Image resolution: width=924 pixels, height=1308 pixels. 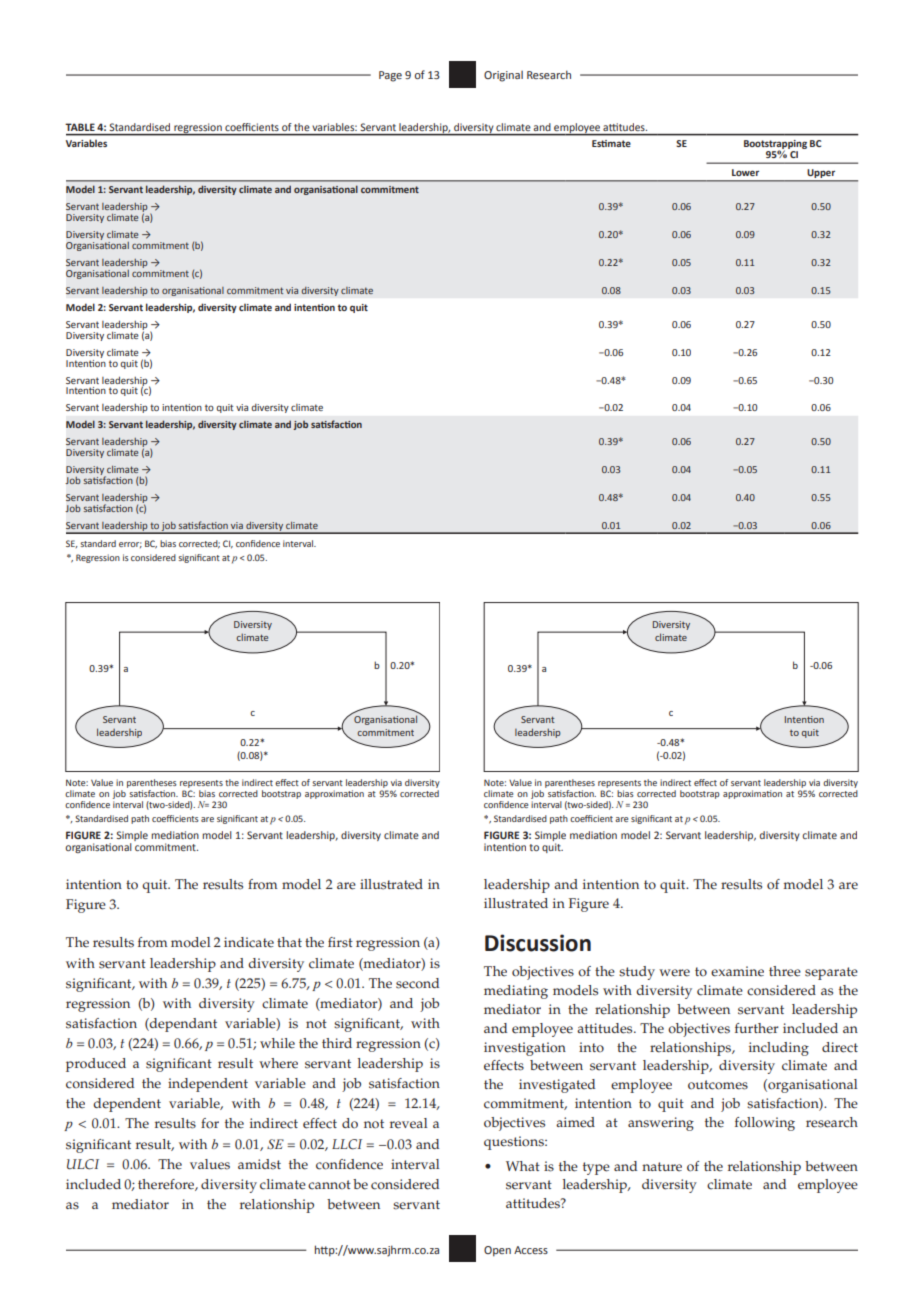 I want to click on examine, so click(x=737, y=971).
